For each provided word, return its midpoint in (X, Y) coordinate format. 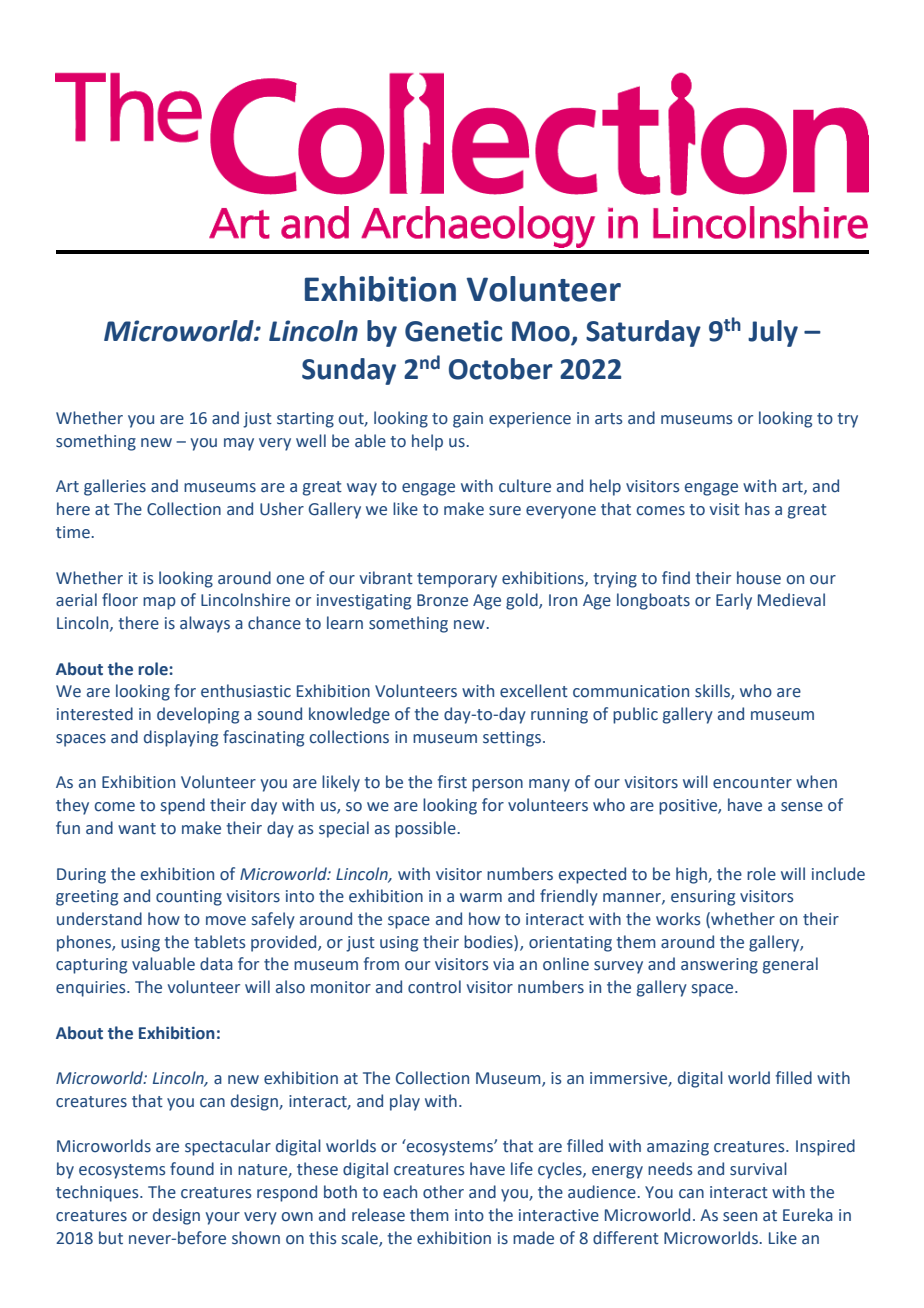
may (239, 444)
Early (734, 601)
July (773, 333)
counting (189, 898)
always (205, 624)
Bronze (442, 600)
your (223, 1218)
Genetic (453, 331)
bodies (489, 942)
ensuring (703, 898)
